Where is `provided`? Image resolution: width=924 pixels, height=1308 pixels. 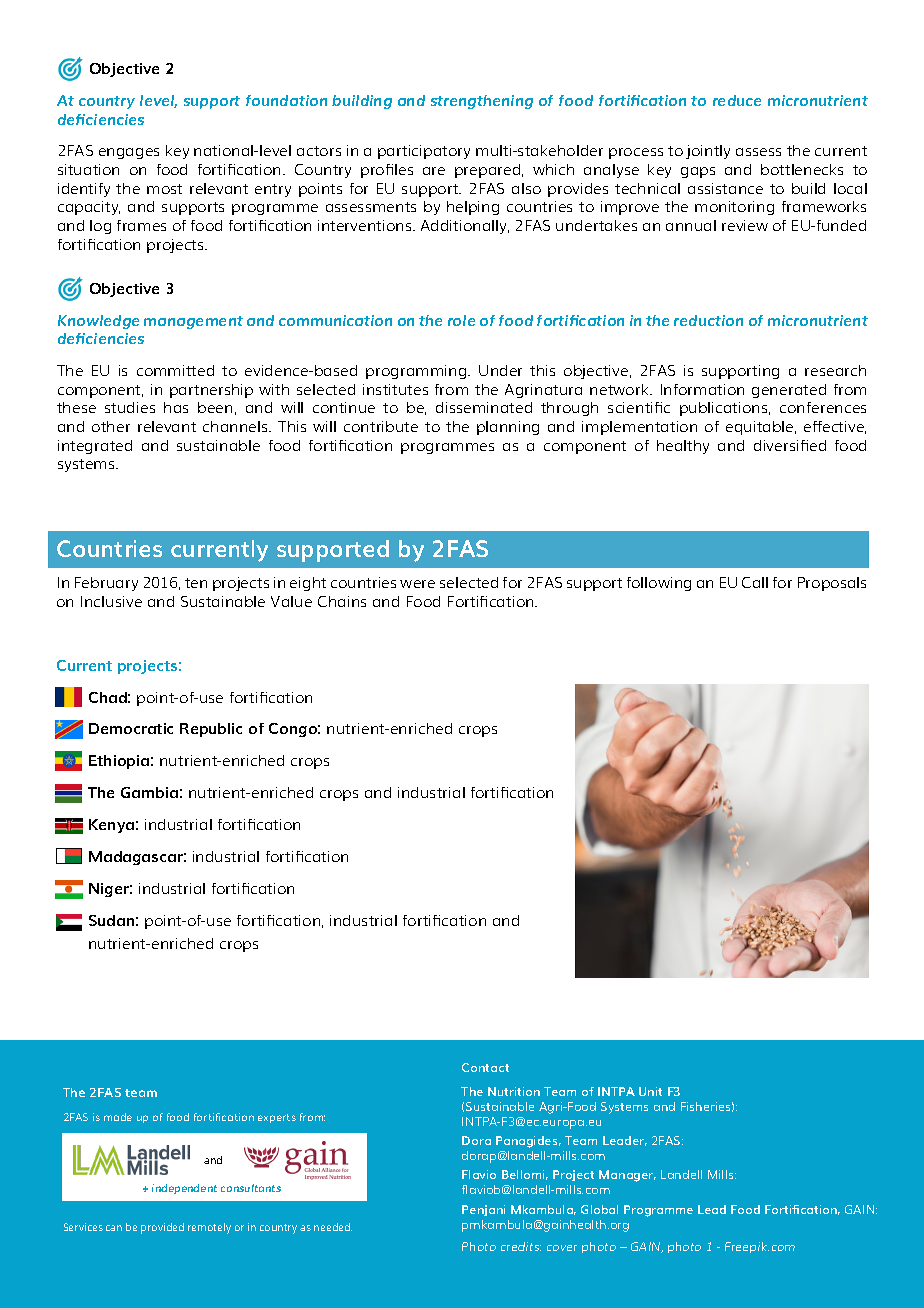 provided is located at coordinates (162, 1228).
